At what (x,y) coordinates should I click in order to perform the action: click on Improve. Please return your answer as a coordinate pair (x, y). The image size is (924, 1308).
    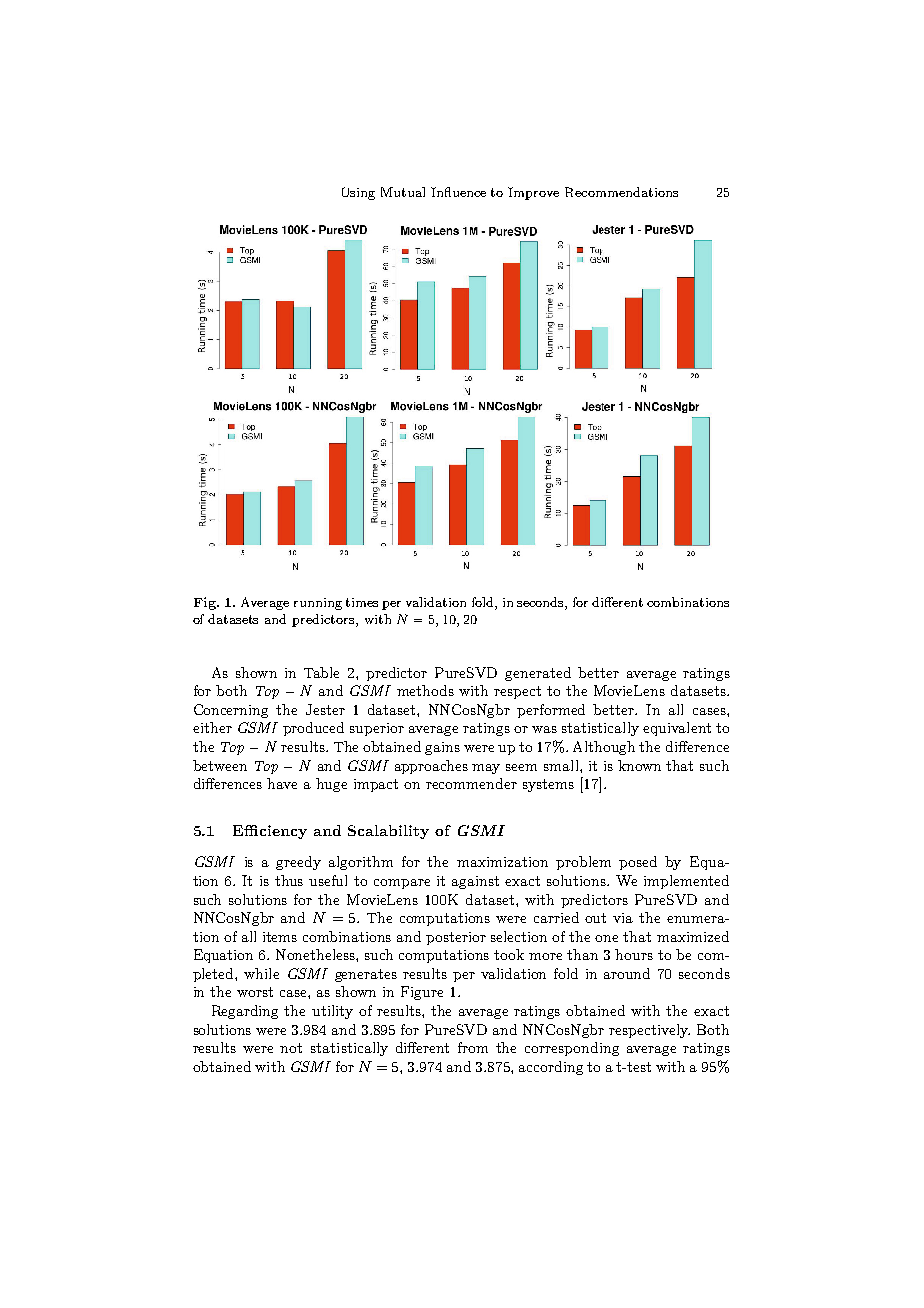
    Looking at the image, I should click on (533, 193).
